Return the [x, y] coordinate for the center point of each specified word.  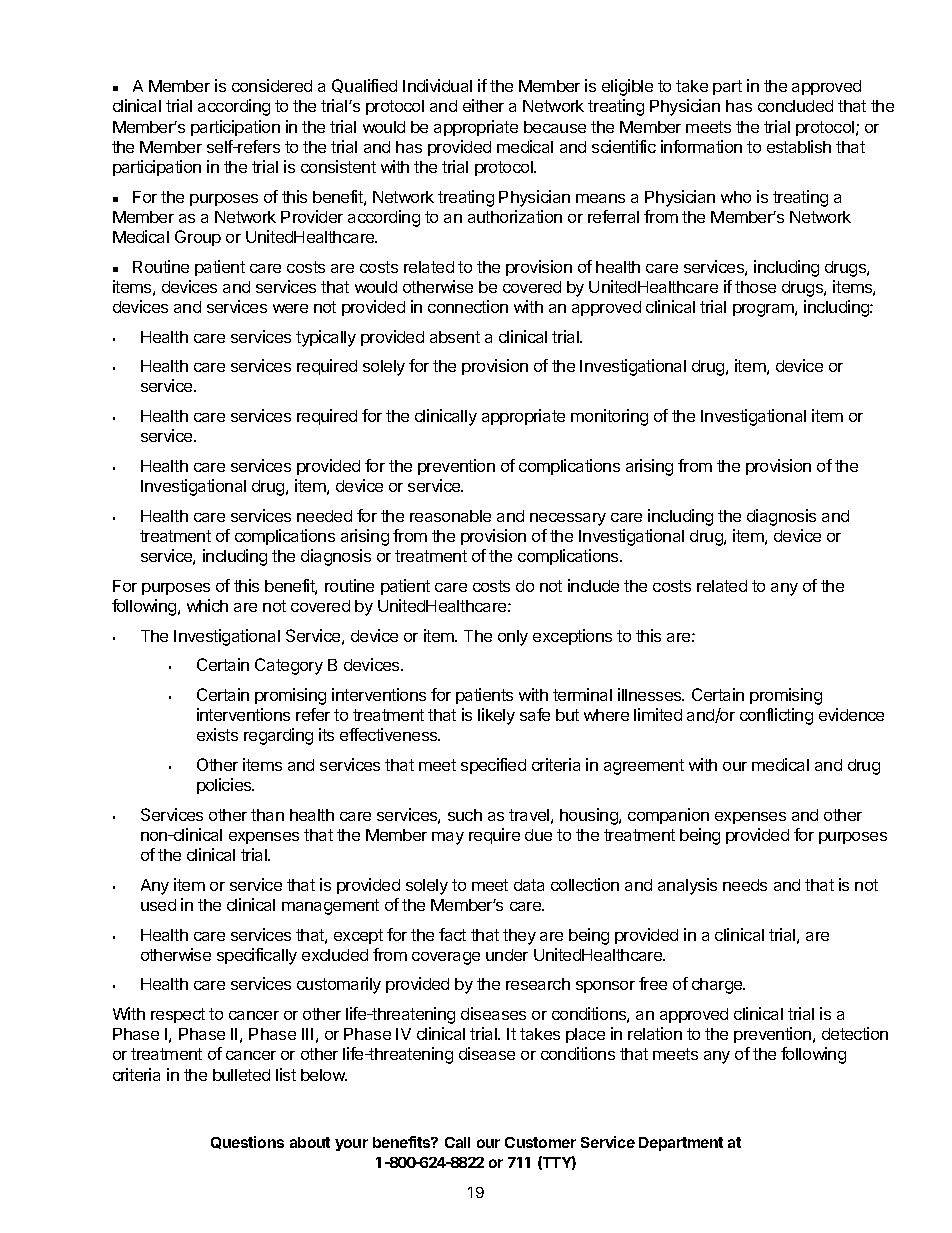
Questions [247, 1142]
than [267, 815]
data [529, 885]
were [290, 308]
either [483, 105]
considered [272, 85]
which [207, 605]
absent [455, 337]
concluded [795, 106]
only [513, 638]
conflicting [776, 716]
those [755, 287]
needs [745, 885]
